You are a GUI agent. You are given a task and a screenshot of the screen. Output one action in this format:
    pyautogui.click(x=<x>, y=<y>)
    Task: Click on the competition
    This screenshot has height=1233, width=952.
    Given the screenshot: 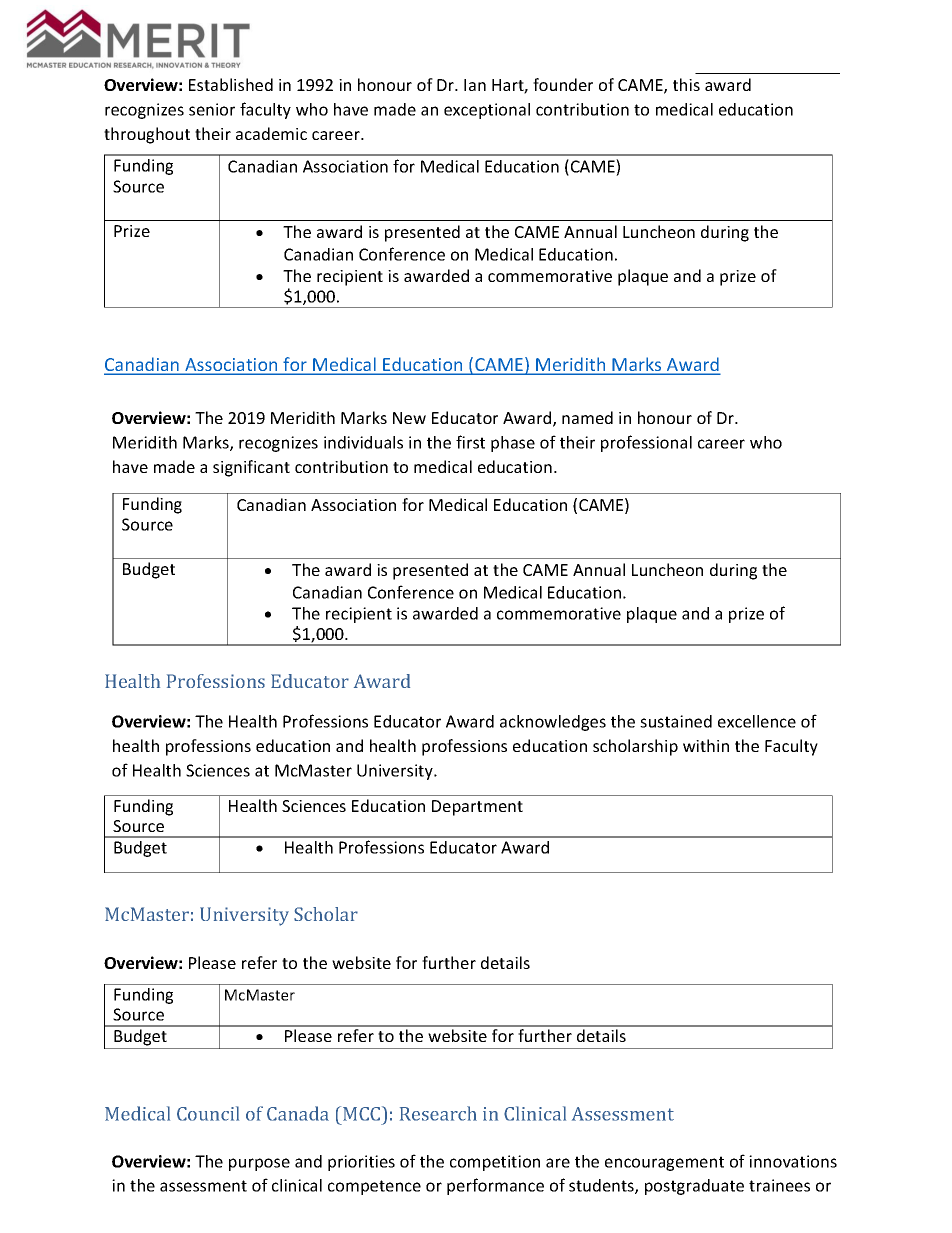 What is the action you would take?
    pyautogui.click(x=495, y=1163)
